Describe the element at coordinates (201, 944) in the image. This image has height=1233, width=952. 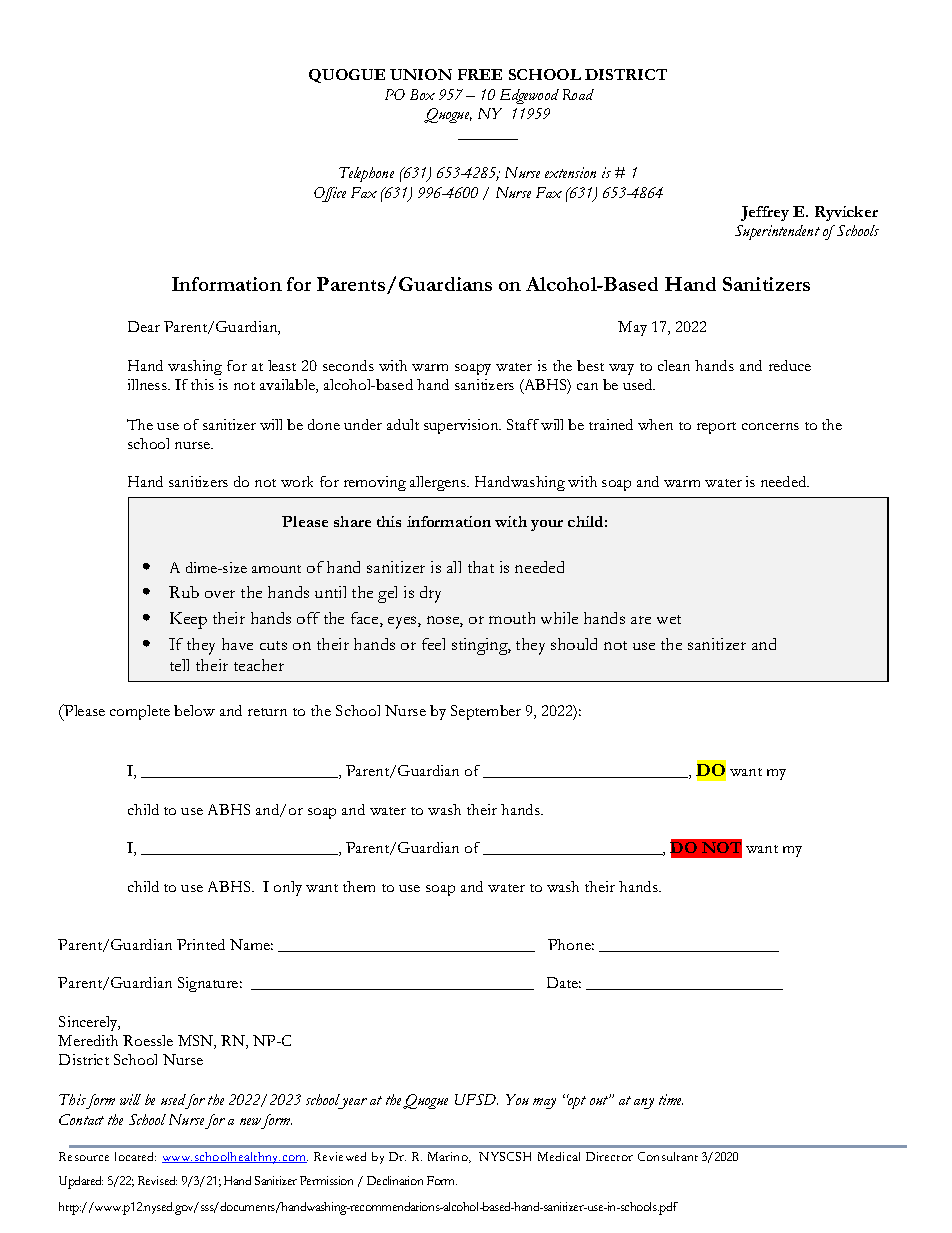
I see `Printed` at that location.
